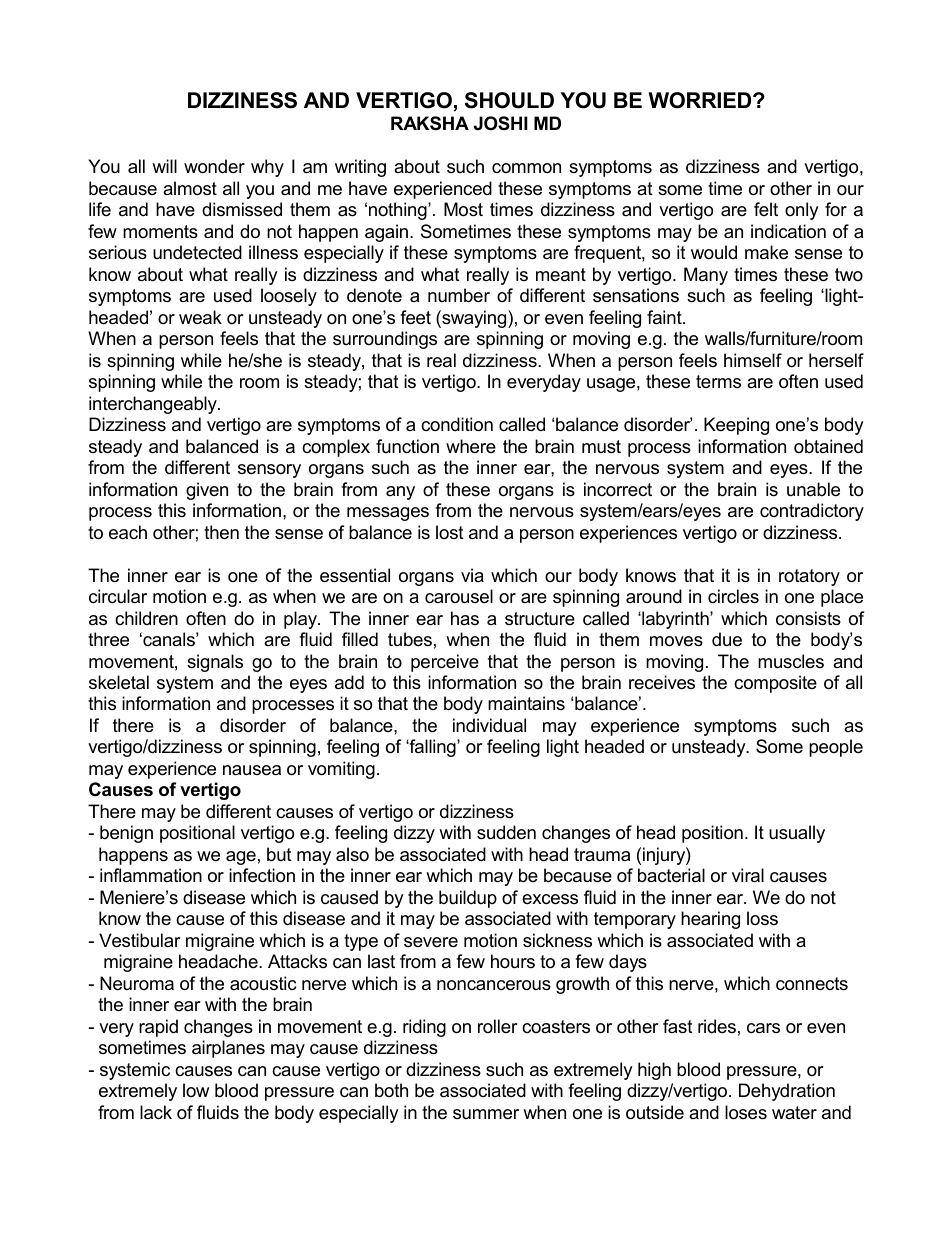  Describe the element at coordinates (701, 100) in the page. I see `WORRIED` at that location.
